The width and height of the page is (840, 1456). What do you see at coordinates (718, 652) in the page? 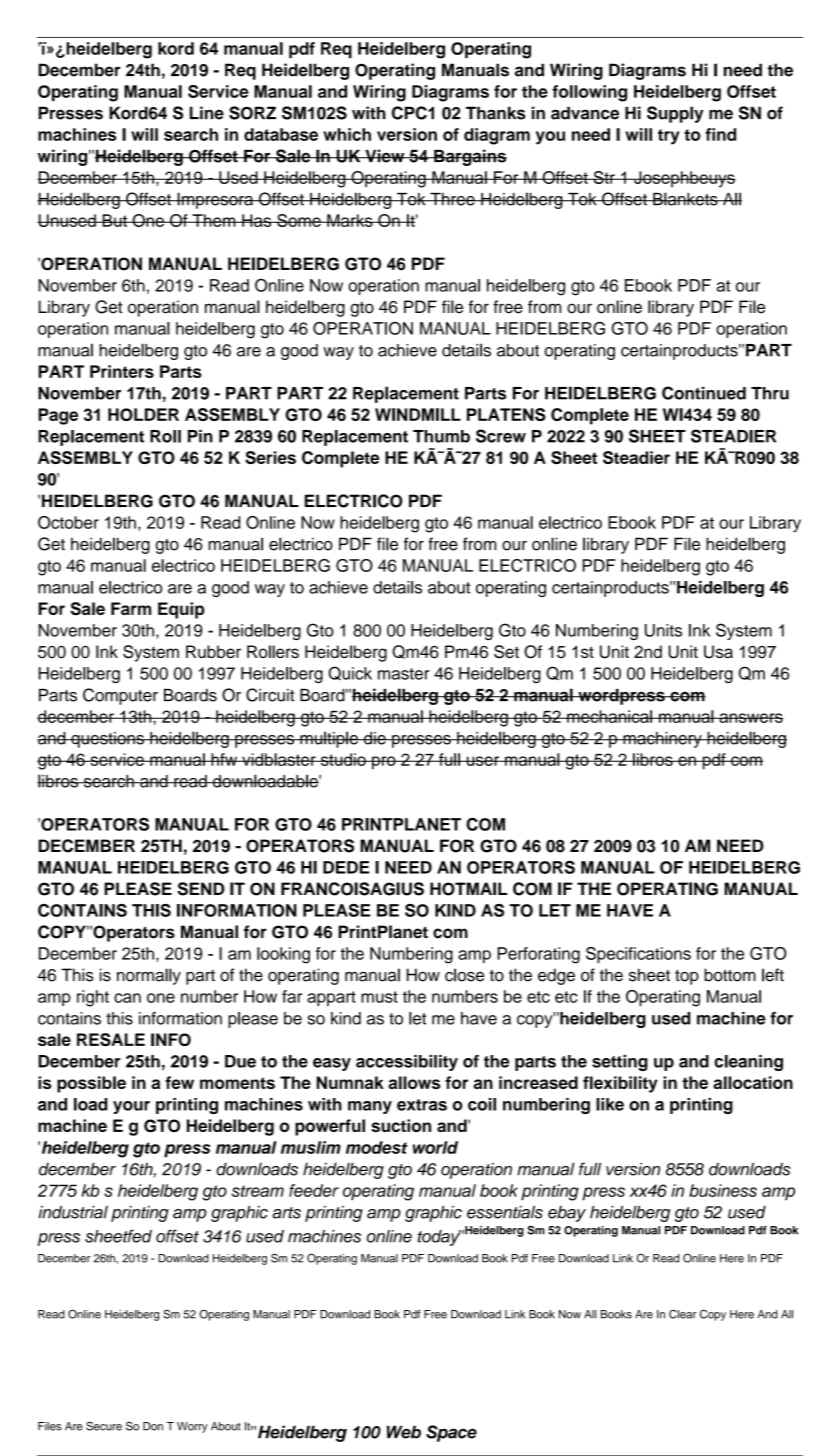
I see `Usa` at bounding box center [718, 652].
